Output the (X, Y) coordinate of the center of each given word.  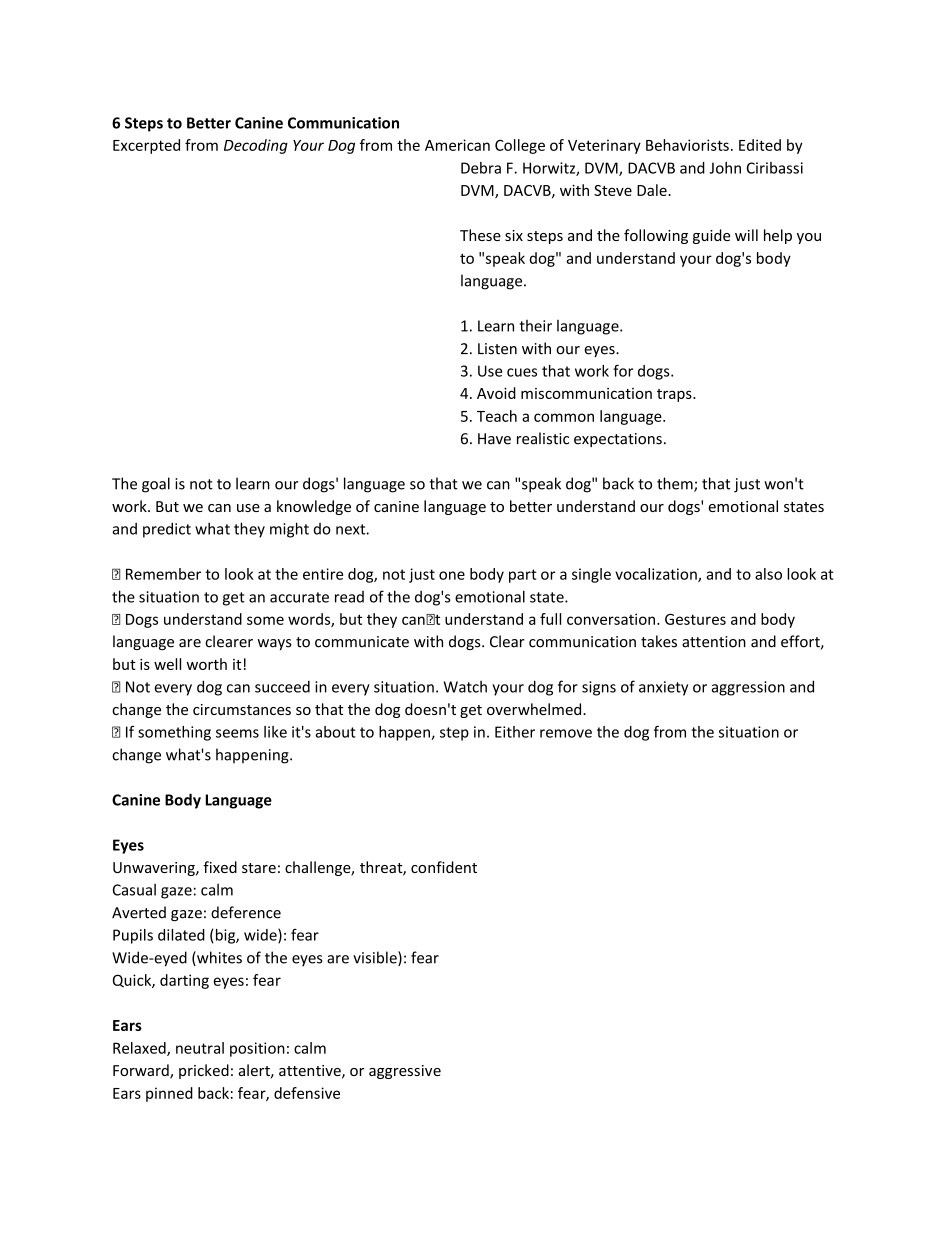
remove (566, 733)
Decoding (256, 146)
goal (156, 485)
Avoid (496, 393)
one (452, 575)
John (725, 168)
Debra (481, 168)
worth (206, 664)
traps (675, 395)
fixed (220, 867)
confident (444, 867)
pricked (204, 1071)
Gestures (695, 619)
